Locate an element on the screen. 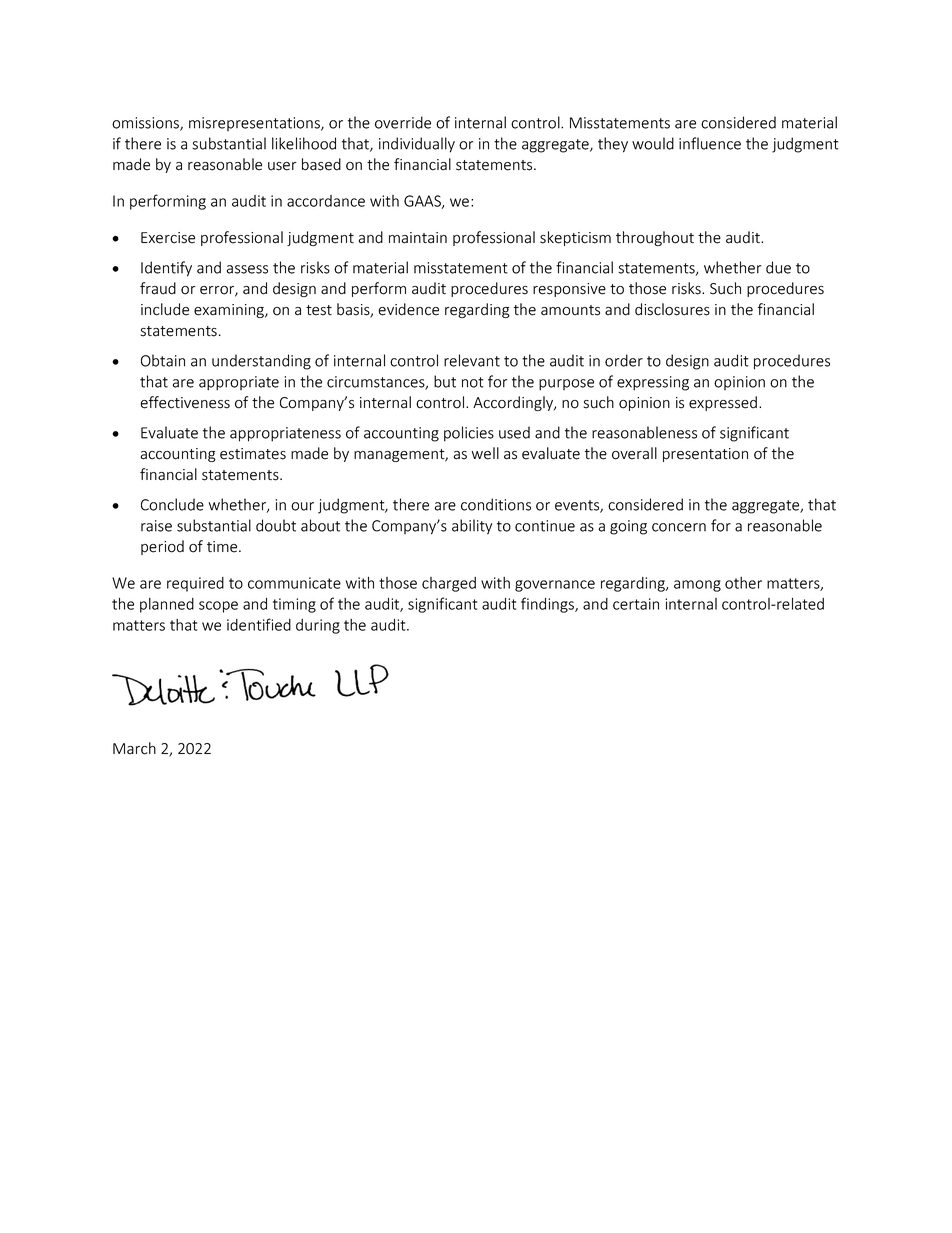 The height and width of the screenshot is (1233, 952). Obtain is located at coordinates (163, 360).
